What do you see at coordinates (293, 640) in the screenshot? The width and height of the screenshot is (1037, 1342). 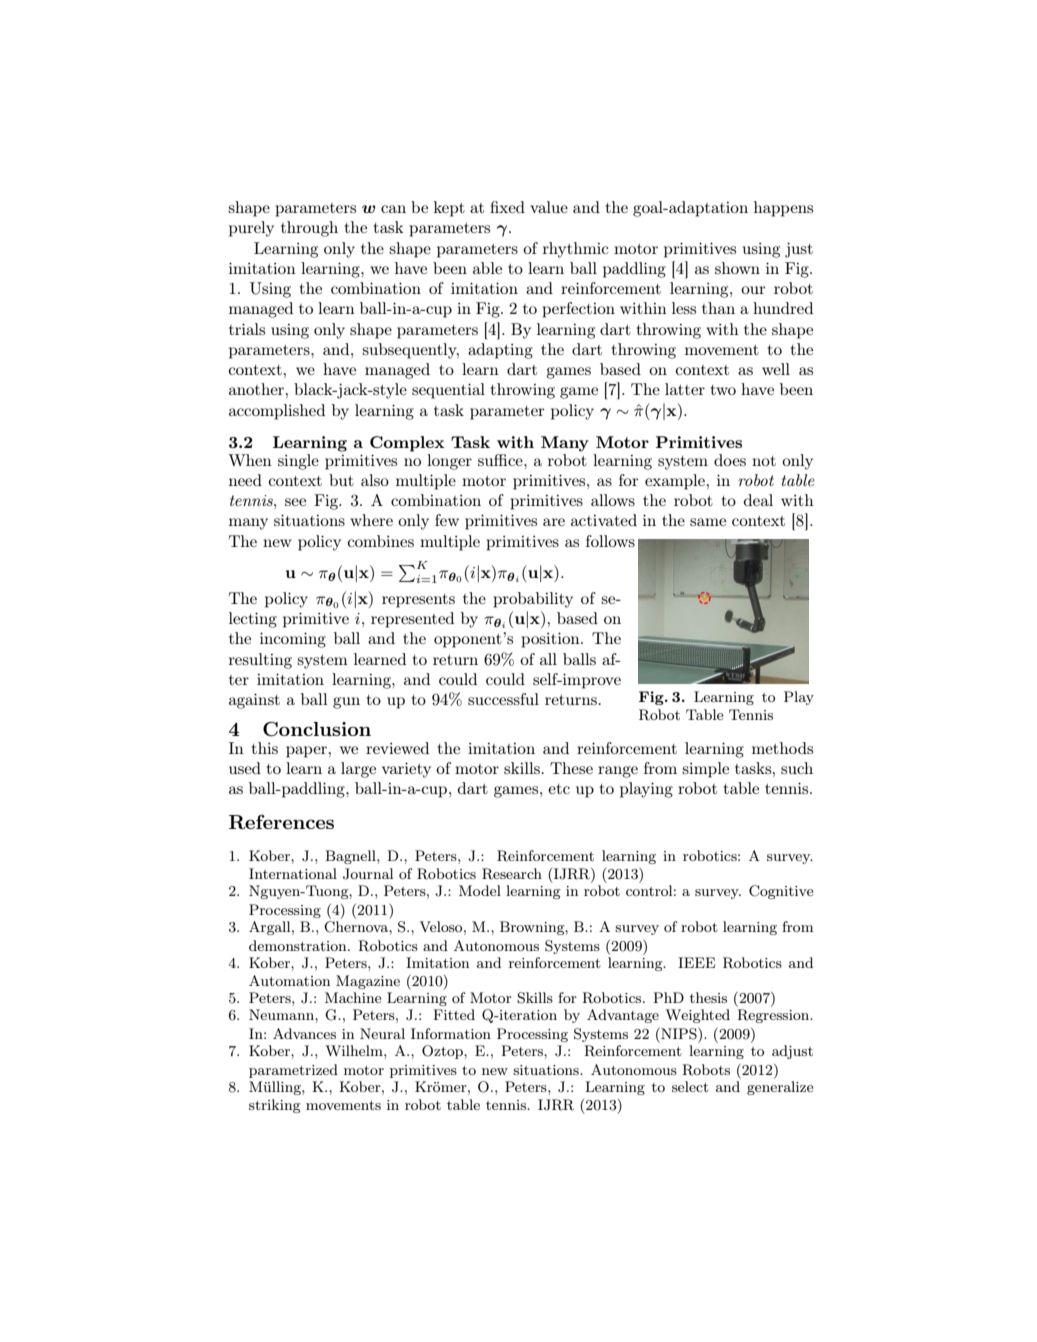 I see `incoming` at bounding box center [293, 640].
